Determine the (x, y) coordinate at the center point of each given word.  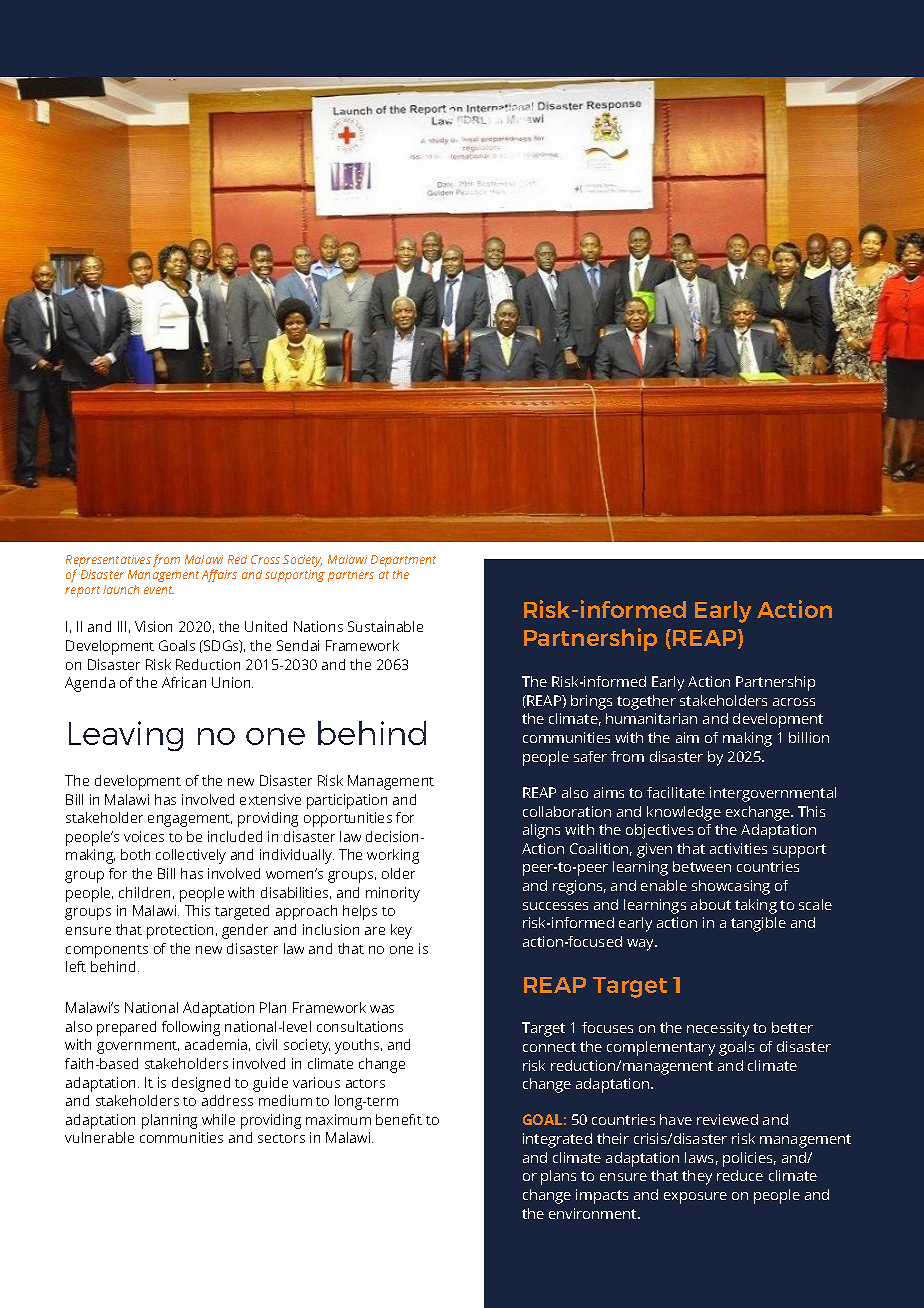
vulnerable (99, 1137)
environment (594, 1213)
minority (393, 894)
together (646, 702)
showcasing (731, 887)
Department (403, 561)
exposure (695, 1198)
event (159, 590)
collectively (191, 856)
